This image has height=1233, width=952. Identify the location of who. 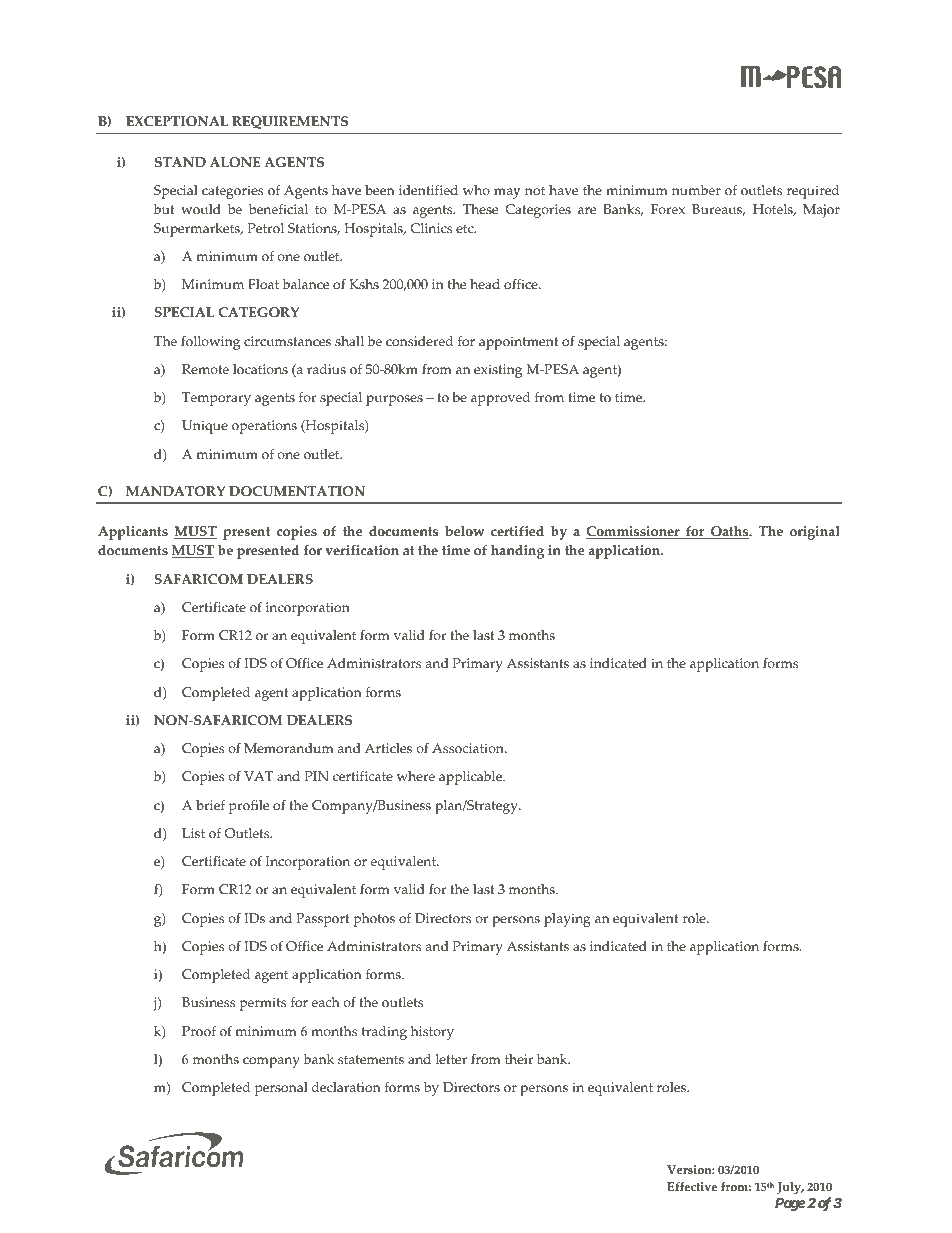
(476, 190).
